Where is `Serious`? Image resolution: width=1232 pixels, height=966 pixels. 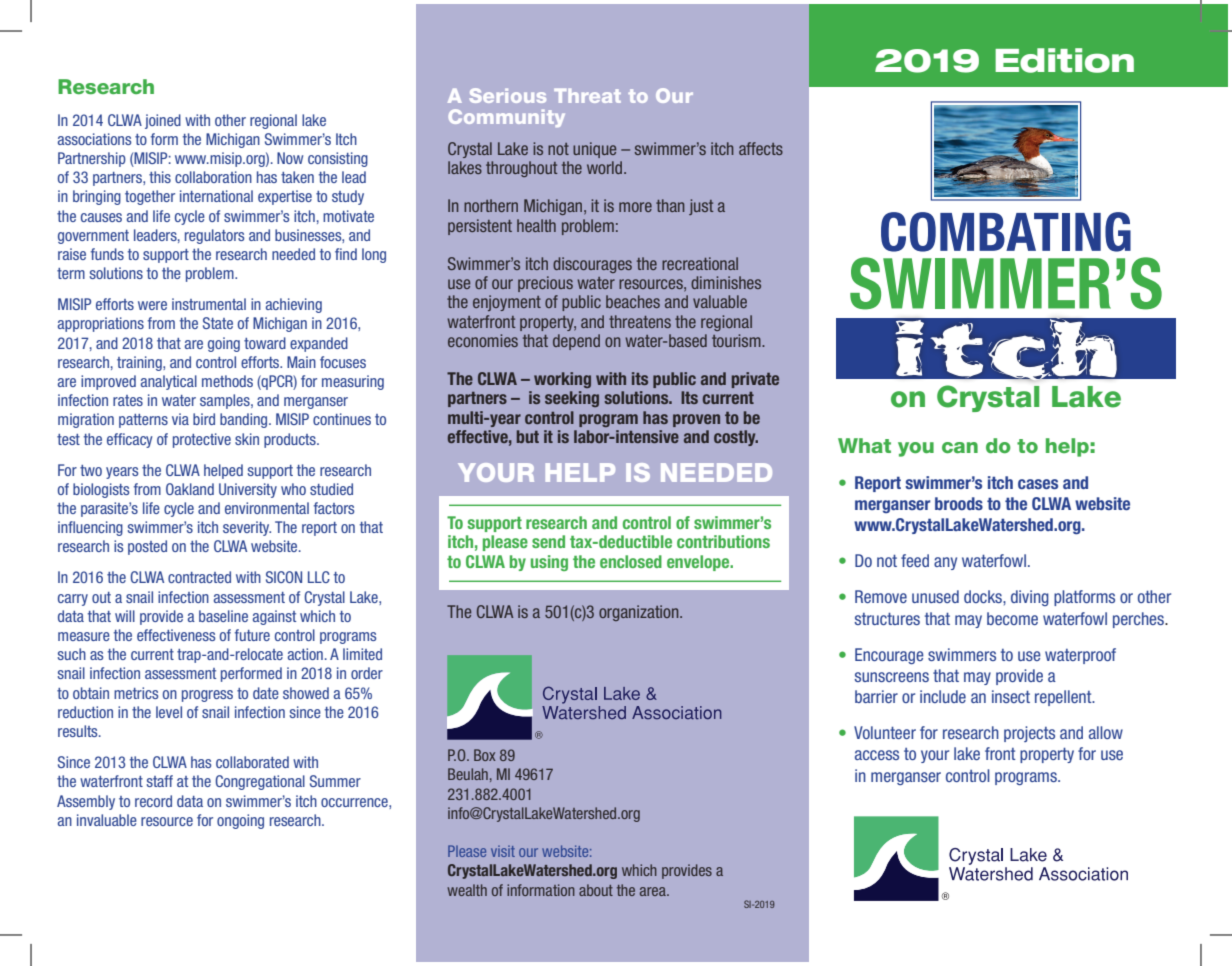
Serious is located at coordinates (508, 95).
